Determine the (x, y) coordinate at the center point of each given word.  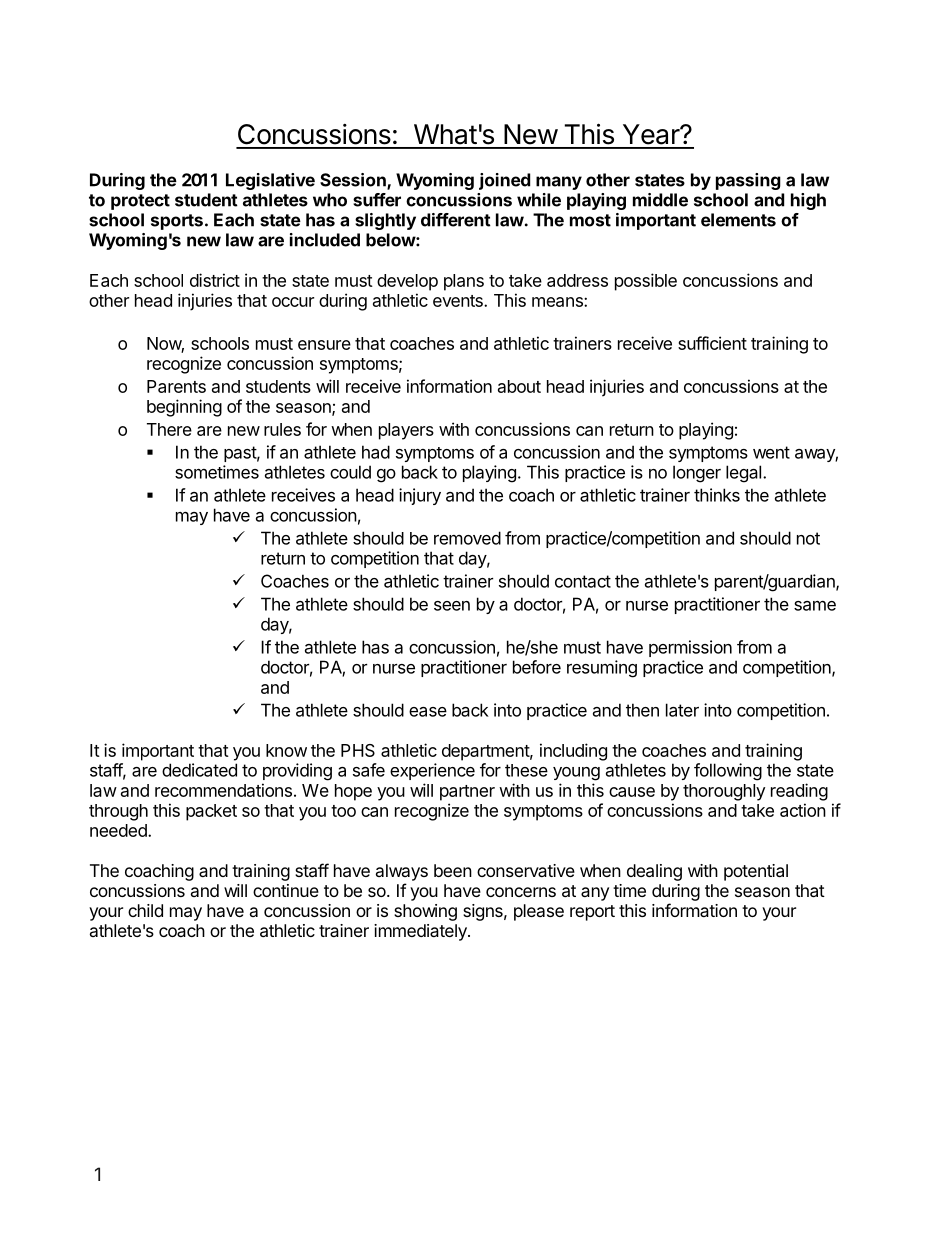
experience (432, 771)
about (519, 386)
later (682, 710)
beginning (184, 408)
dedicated (199, 770)
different (456, 220)
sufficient (712, 343)
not (808, 538)
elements (738, 220)
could (350, 472)
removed (467, 538)
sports (177, 222)
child (145, 910)
